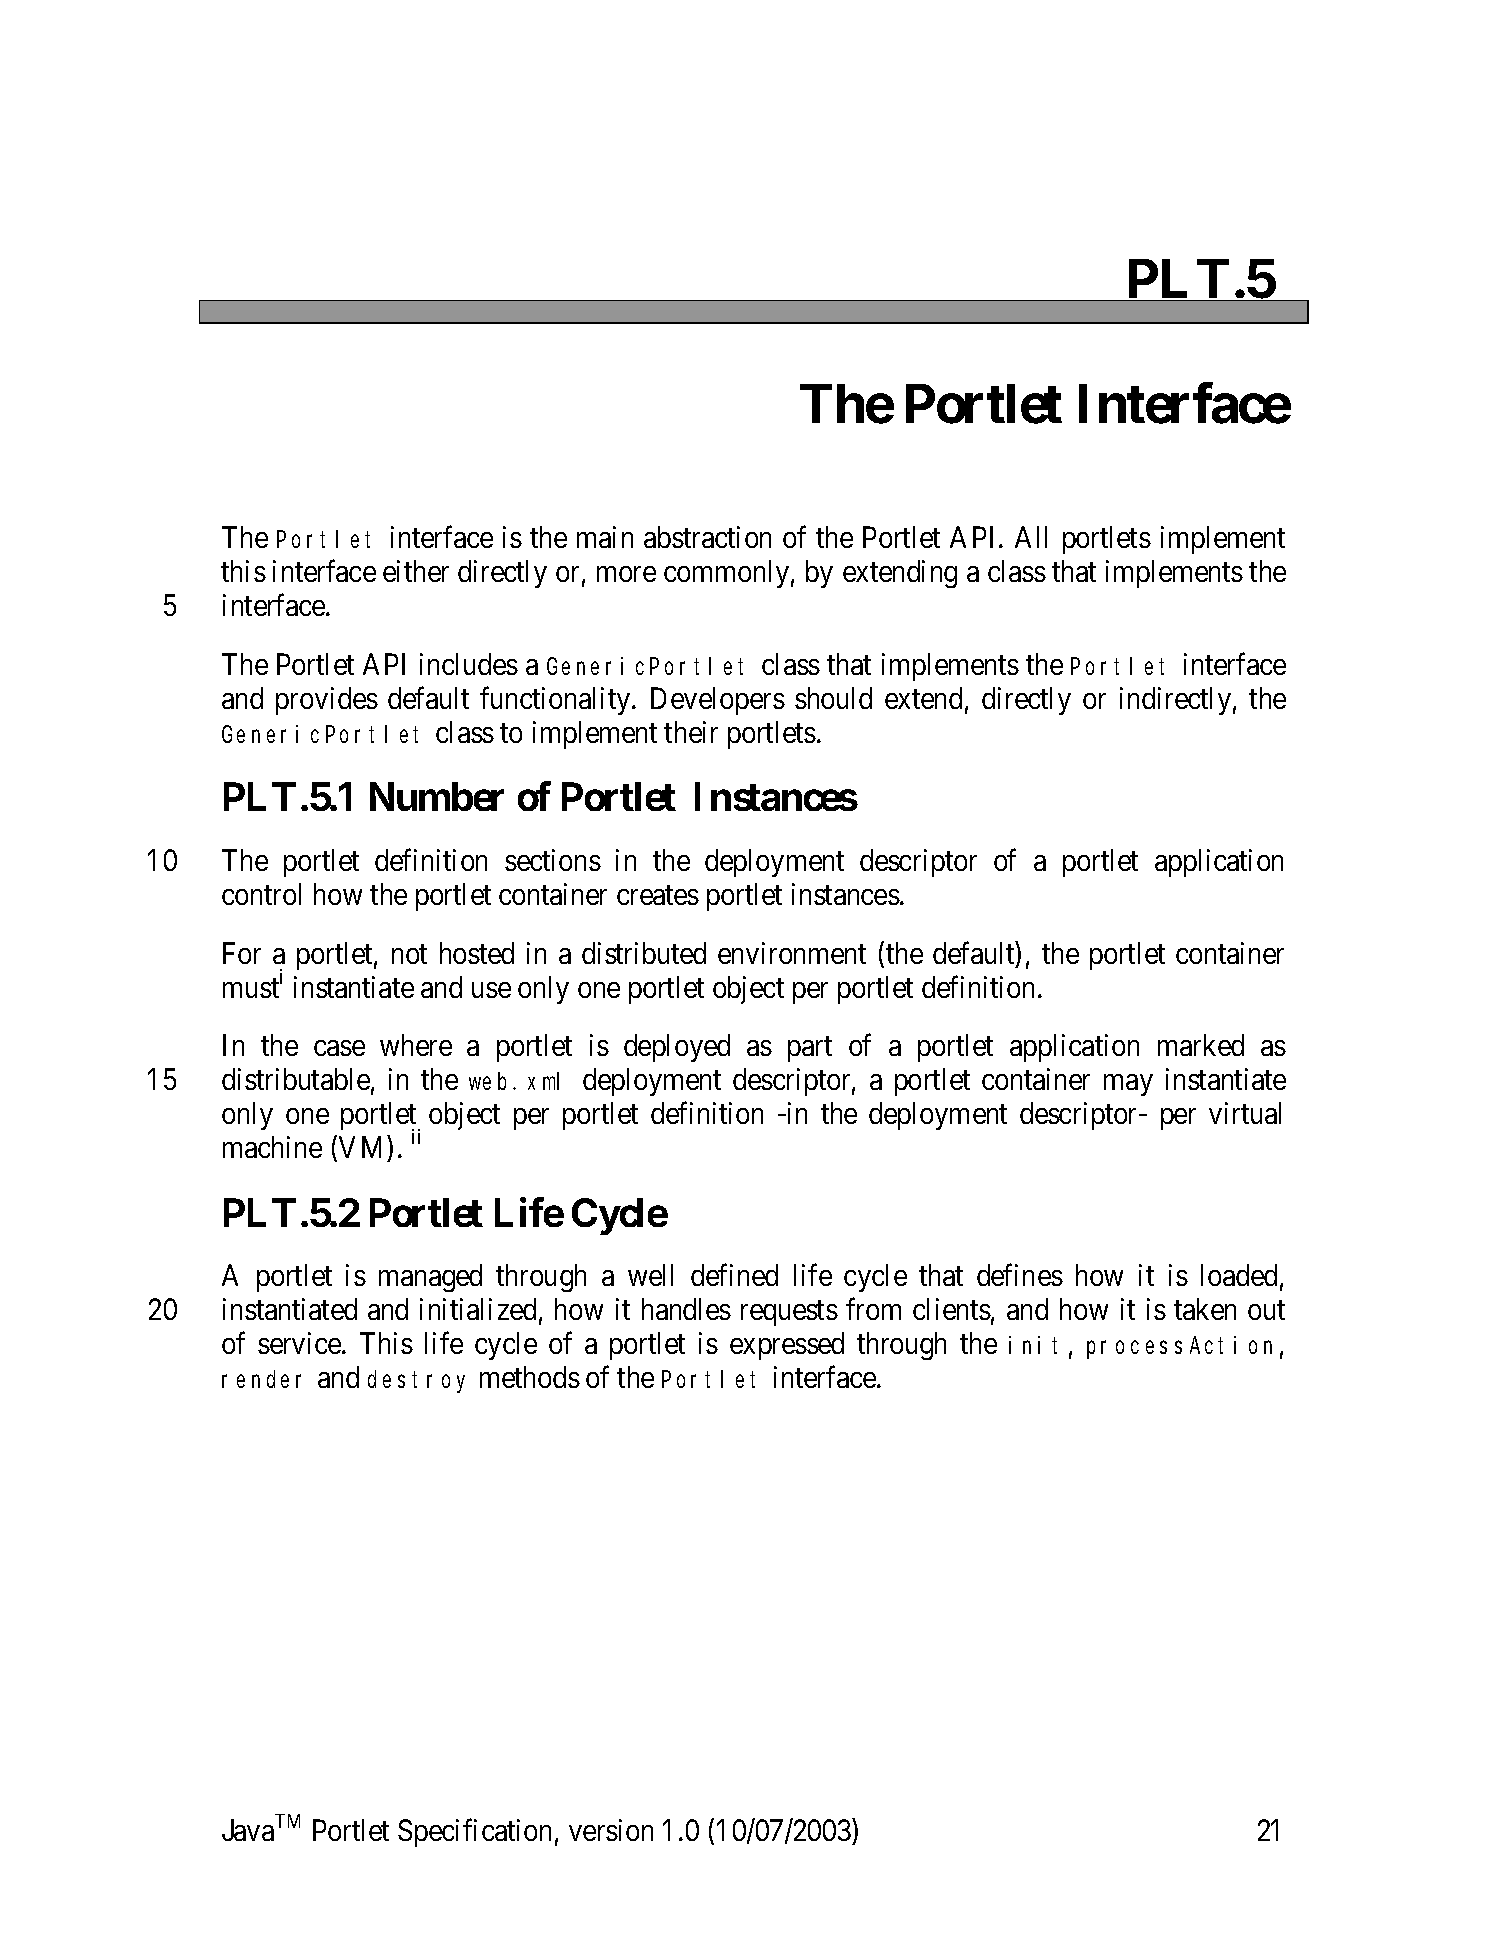 Image resolution: width=1507 pixels, height=1950 pixels. Describe the element at coordinates (1031, 537) in the screenshot. I see `All` at that location.
